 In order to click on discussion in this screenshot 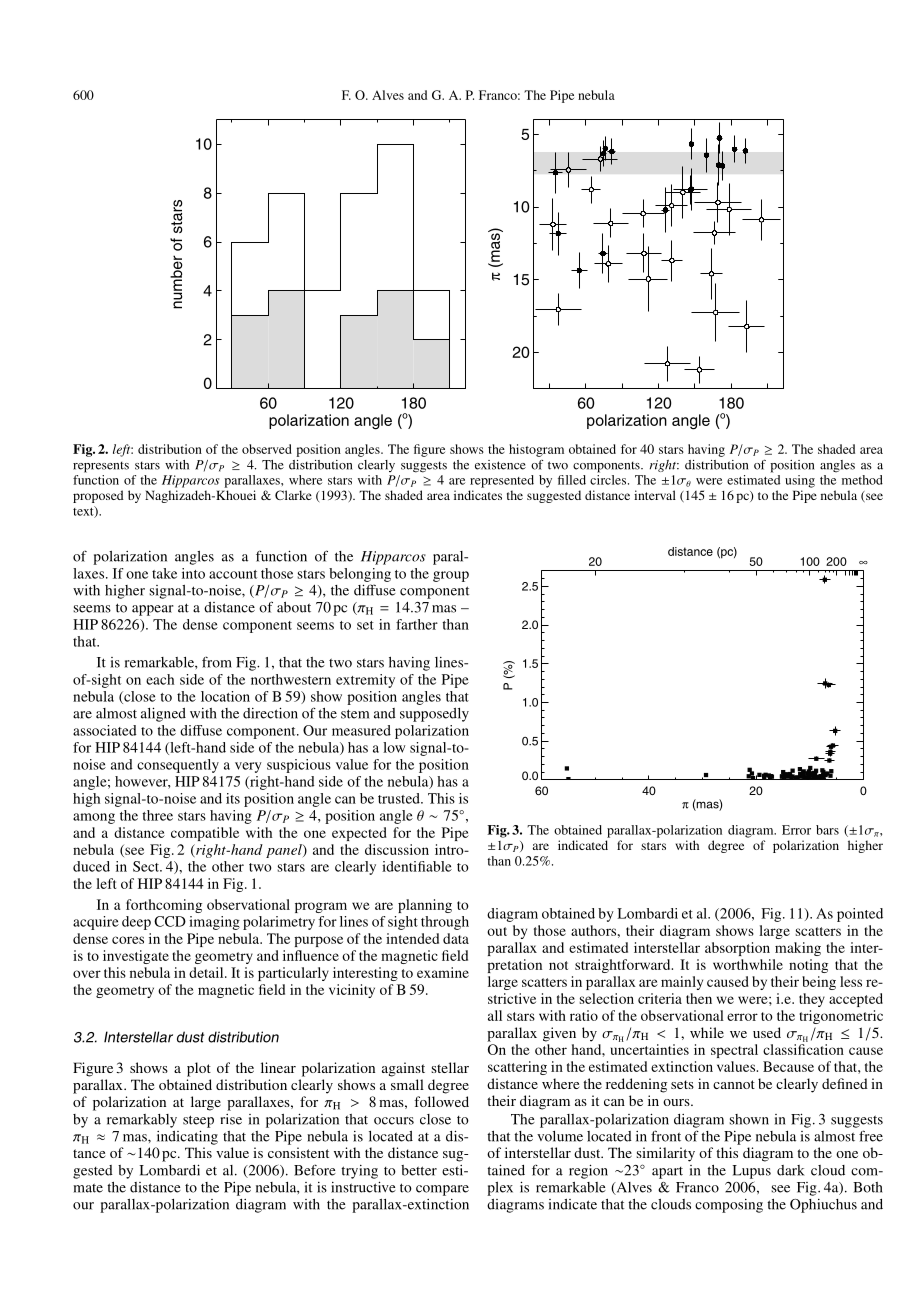, I will do `click(397, 849)`.
